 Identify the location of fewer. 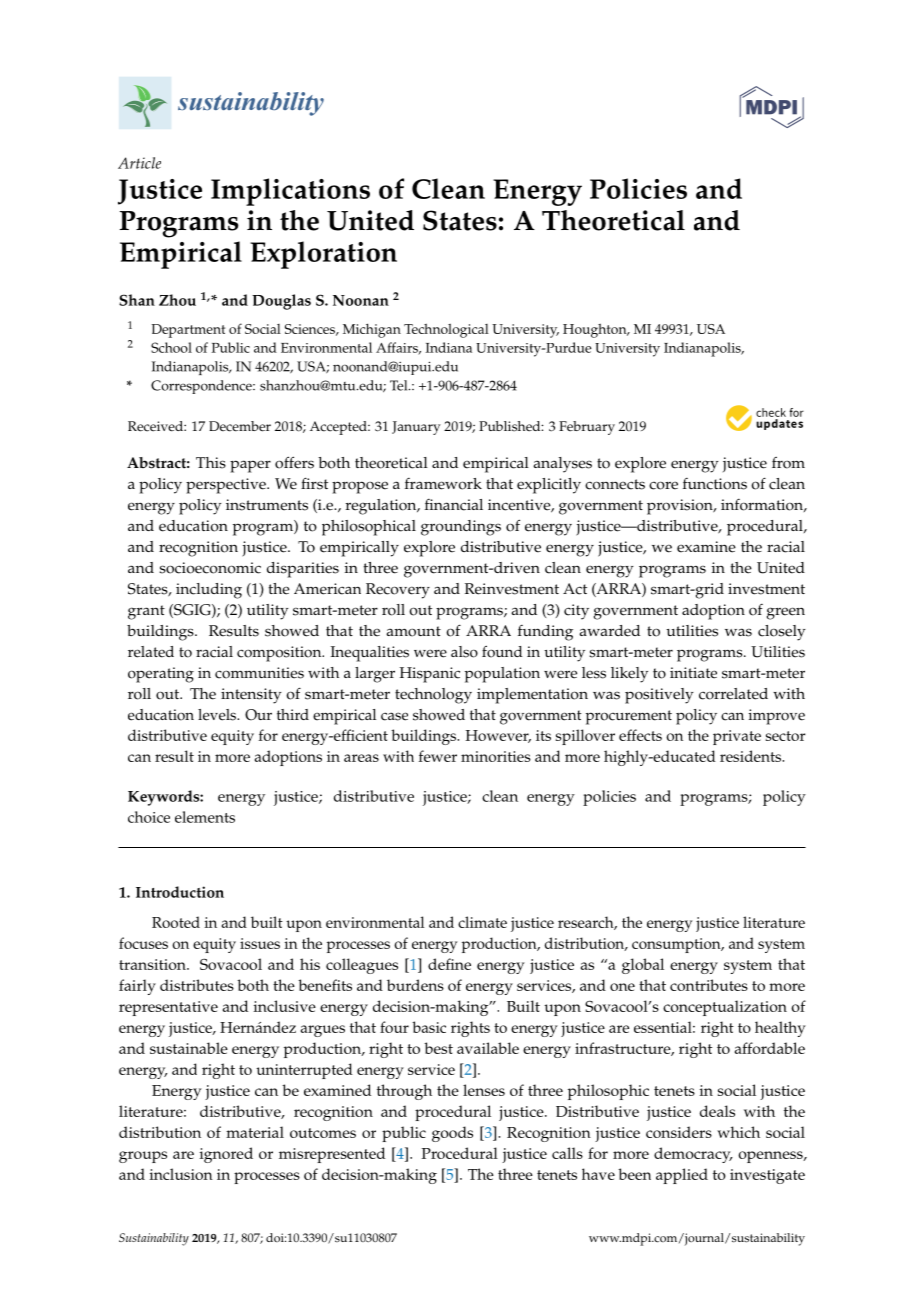
(438, 756).
